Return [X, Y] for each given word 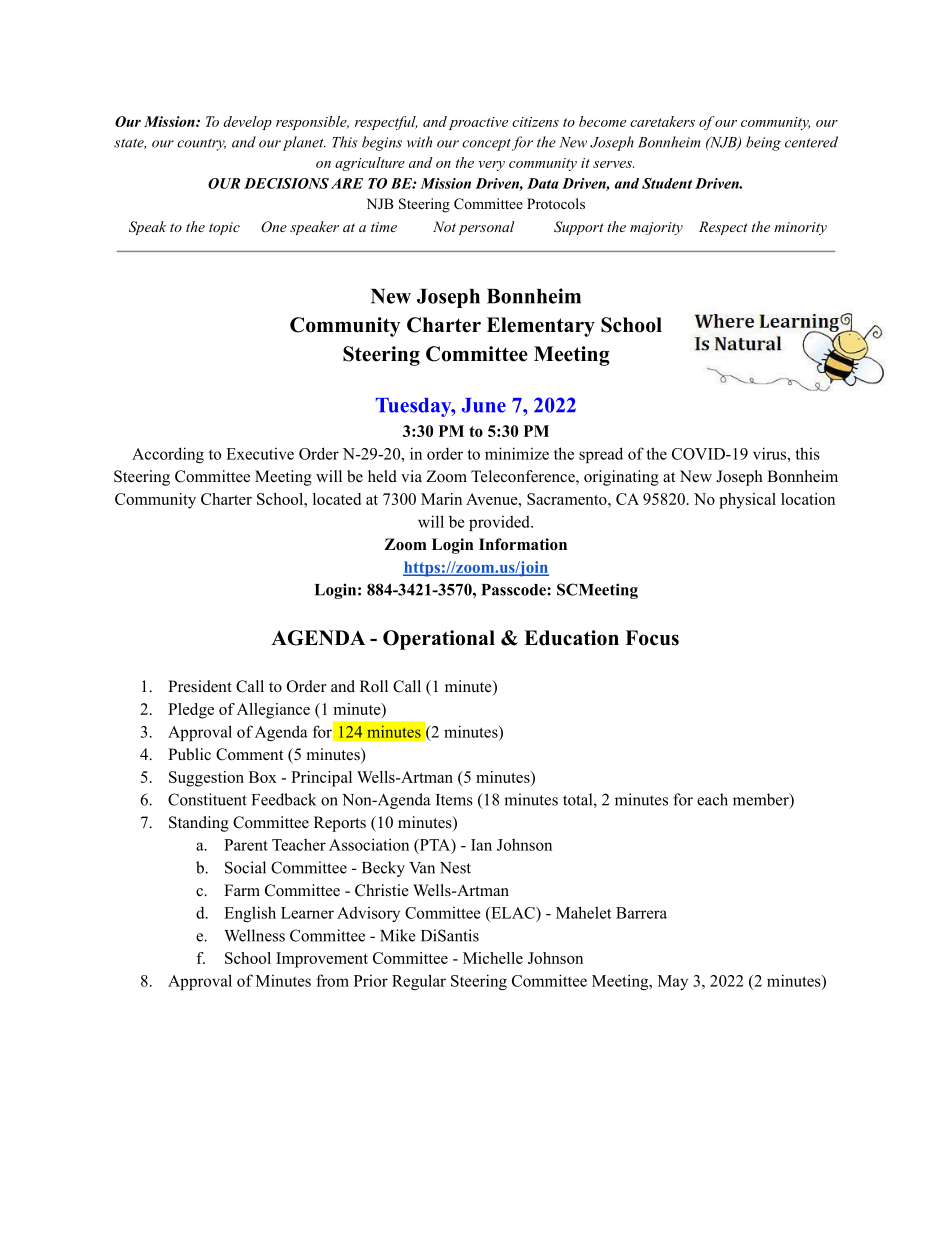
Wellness [254, 935]
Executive [260, 454]
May [673, 982]
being [763, 143]
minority [800, 228]
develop [248, 123]
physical [747, 501]
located [337, 499]
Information [523, 544]
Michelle [493, 958]
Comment [249, 754]
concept [486, 145]
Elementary [541, 327]
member [762, 800]
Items [454, 800]
